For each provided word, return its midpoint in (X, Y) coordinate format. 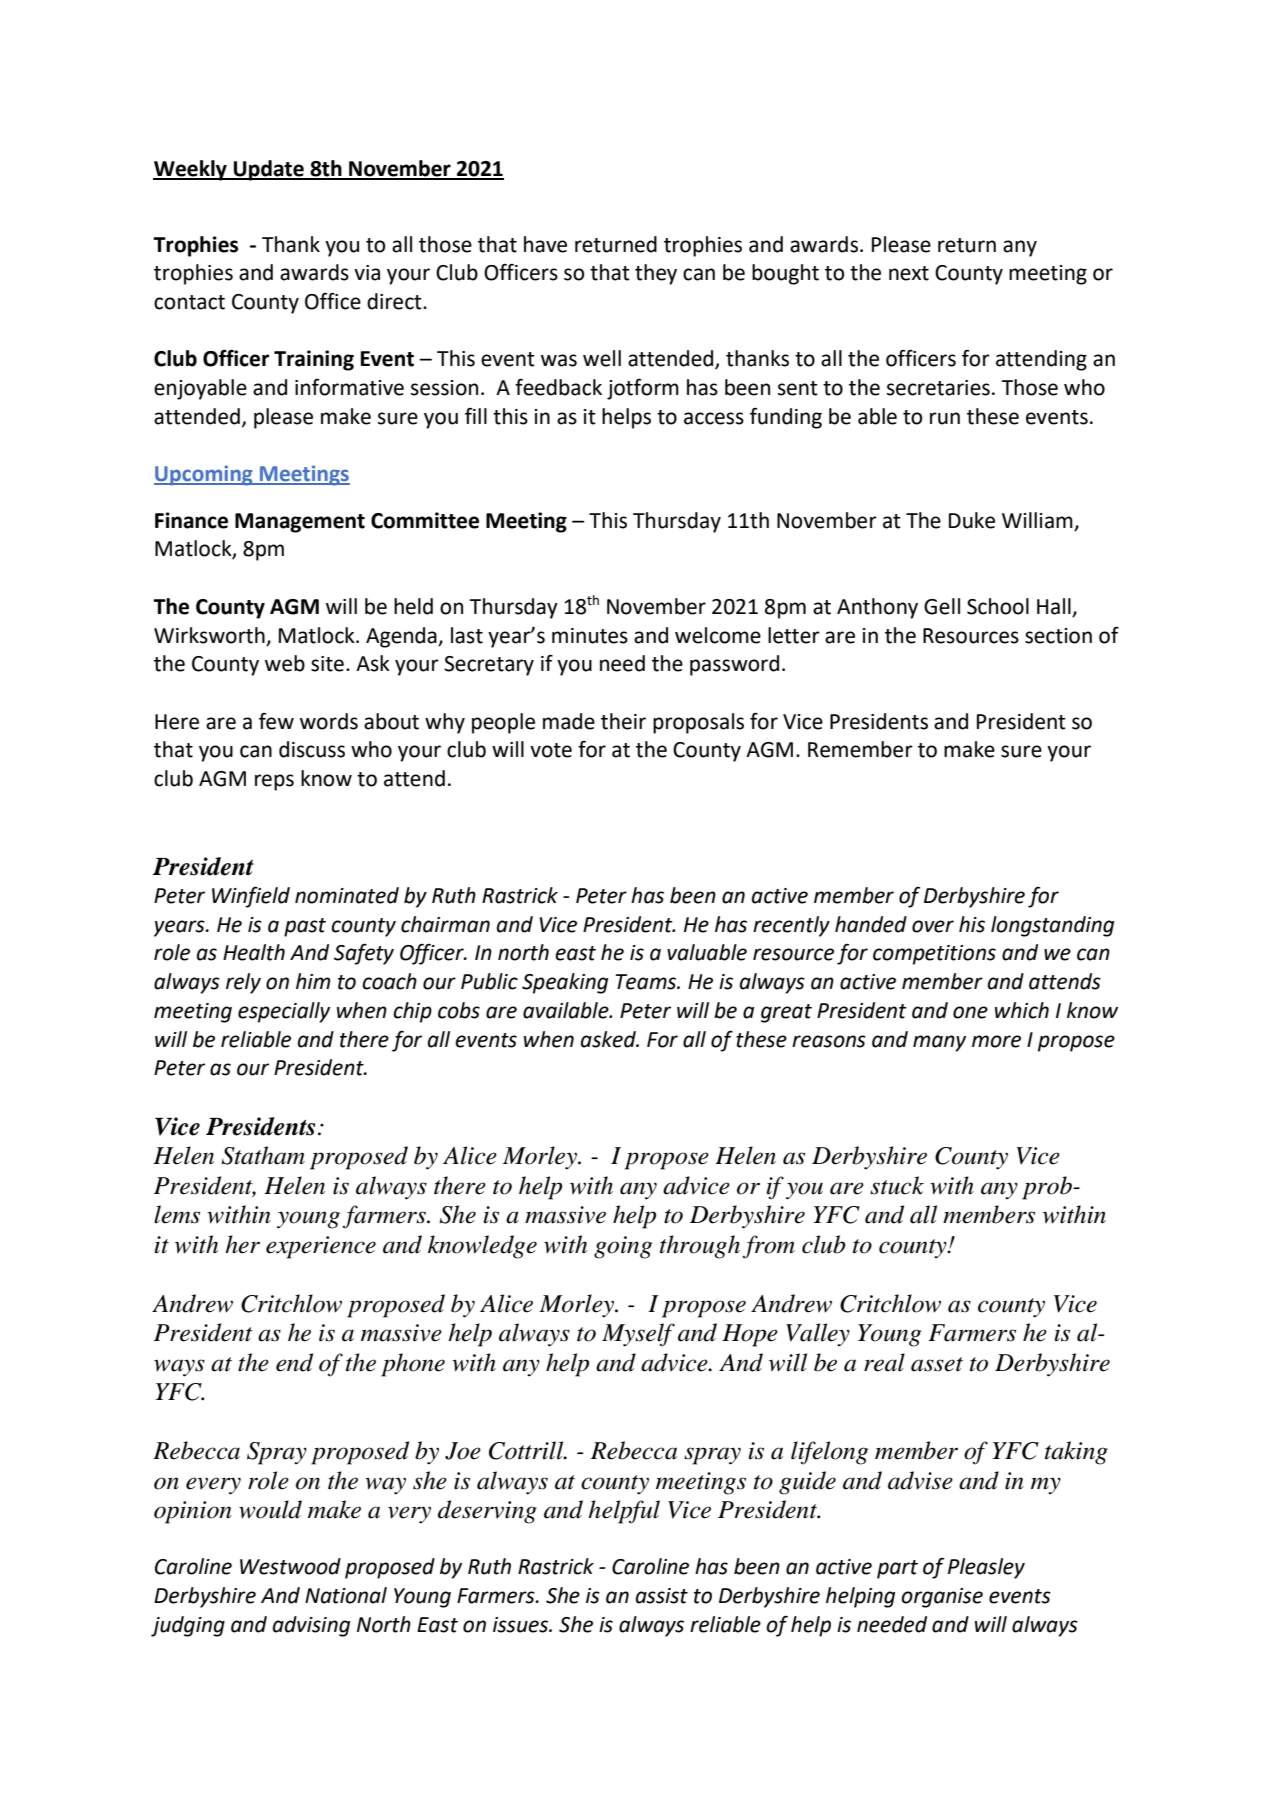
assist (662, 1596)
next (909, 273)
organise (942, 1598)
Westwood (290, 1566)
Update (269, 170)
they (656, 274)
